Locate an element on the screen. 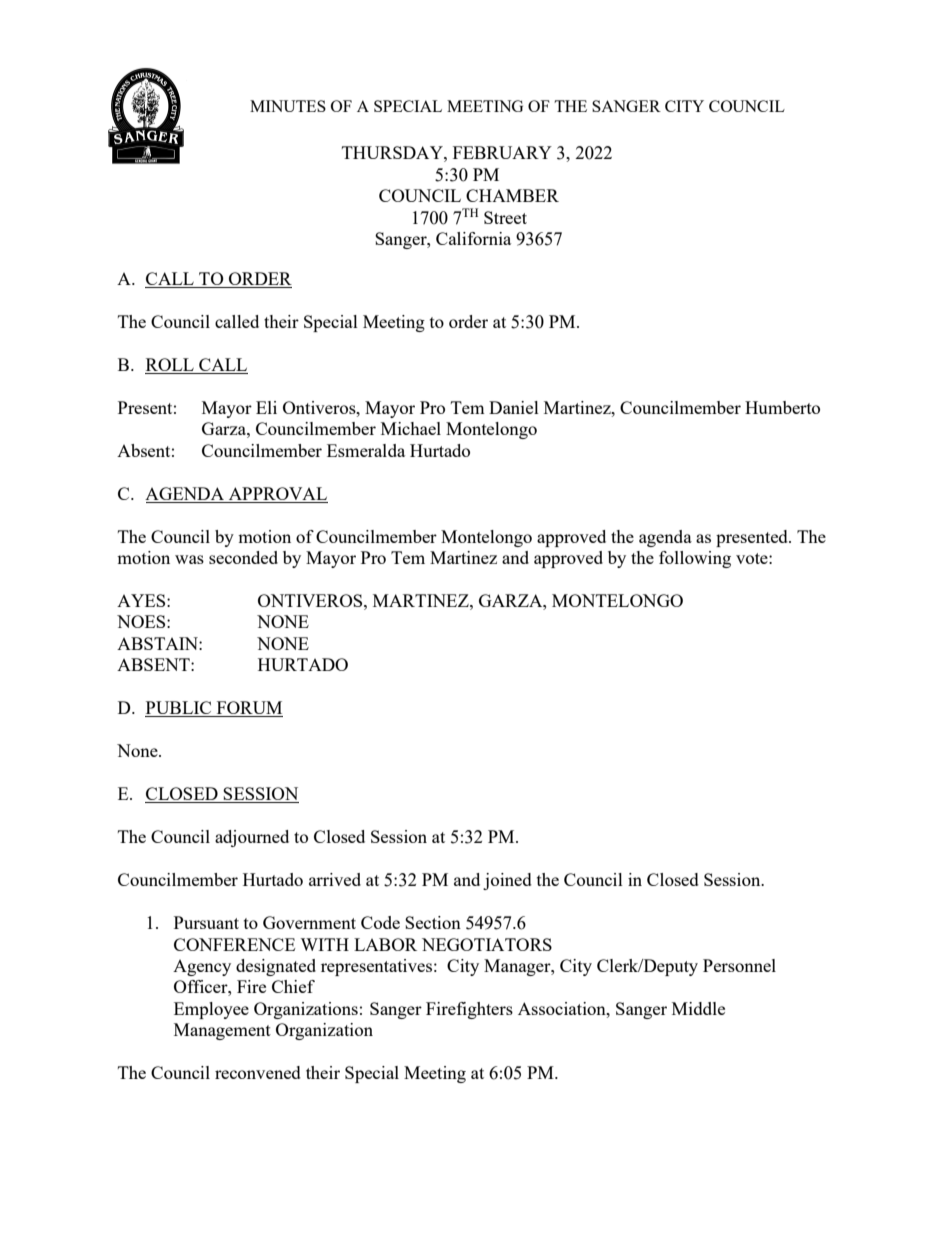 This screenshot has height=1233, width=952. NEGOTIATORS is located at coordinates (487, 944).
